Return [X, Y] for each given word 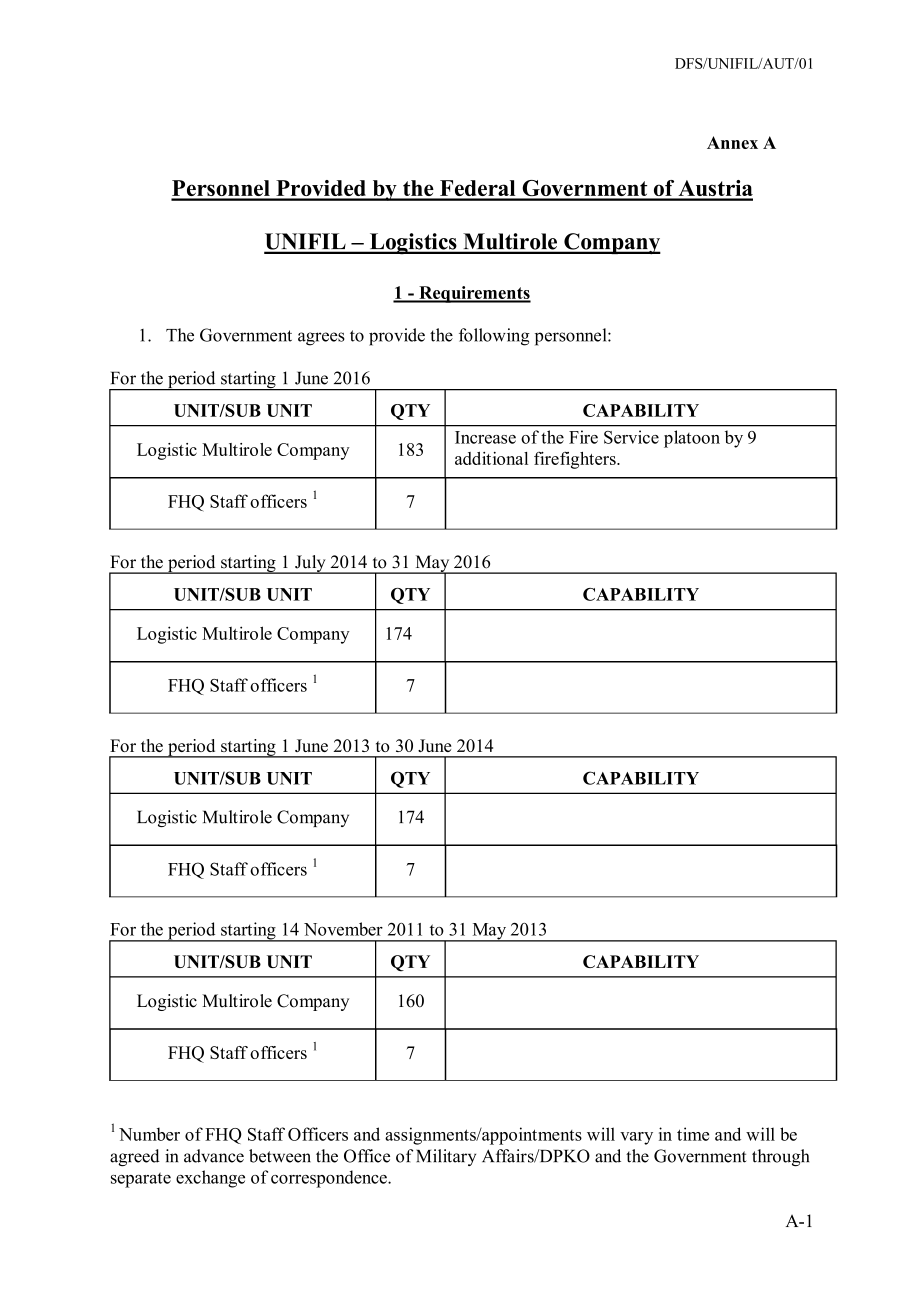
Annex [732, 142]
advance [214, 1156]
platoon [692, 439]
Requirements [474, 294]
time [693, 1134]
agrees [321, 339]
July [310, 564]
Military [446, 1157]
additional [491, 458]
